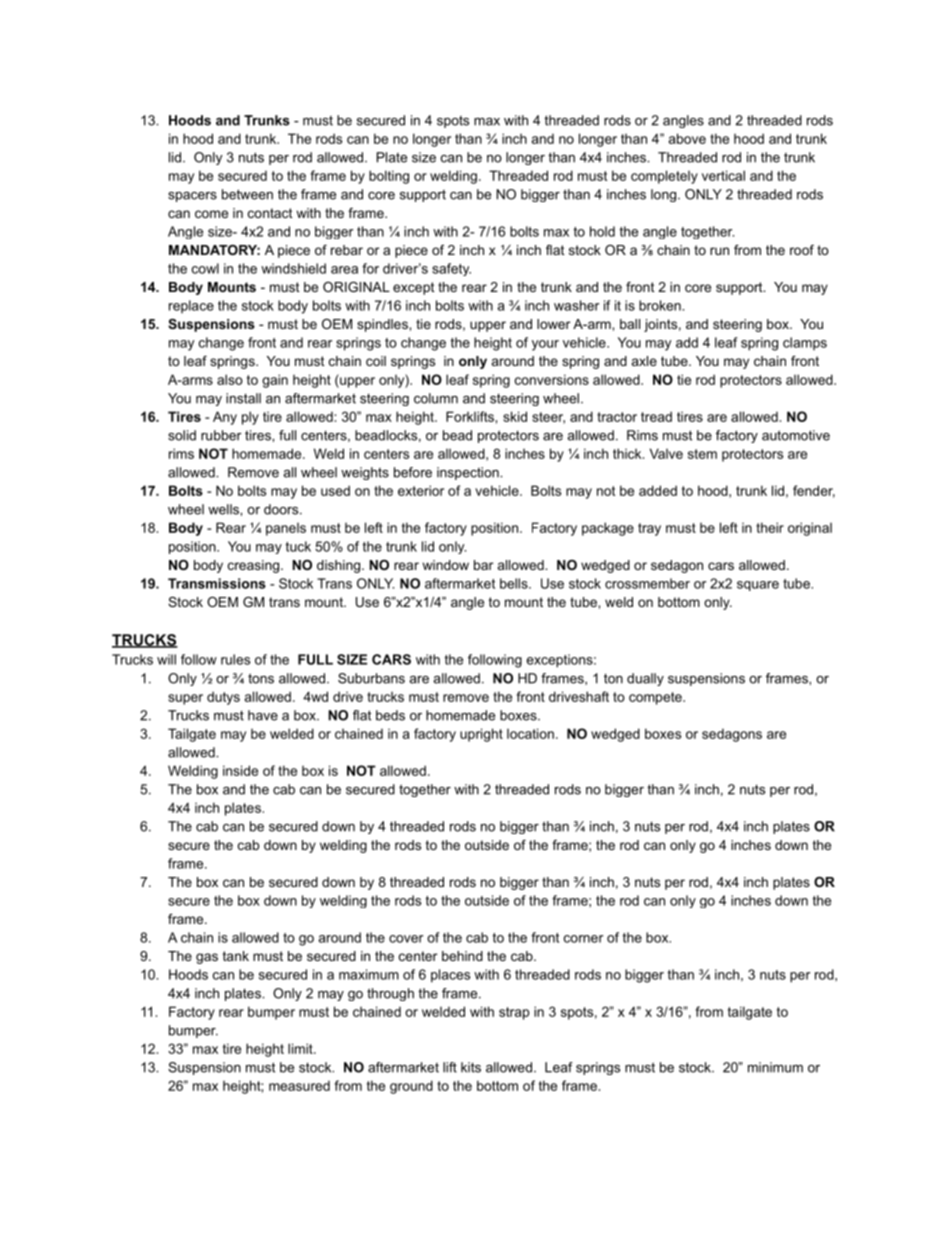 This screenshot has width=952, height=1233. What do you see at coordinates (702, 454) in the screenshot?
I see `stem` at bounding box center [702, 454].
